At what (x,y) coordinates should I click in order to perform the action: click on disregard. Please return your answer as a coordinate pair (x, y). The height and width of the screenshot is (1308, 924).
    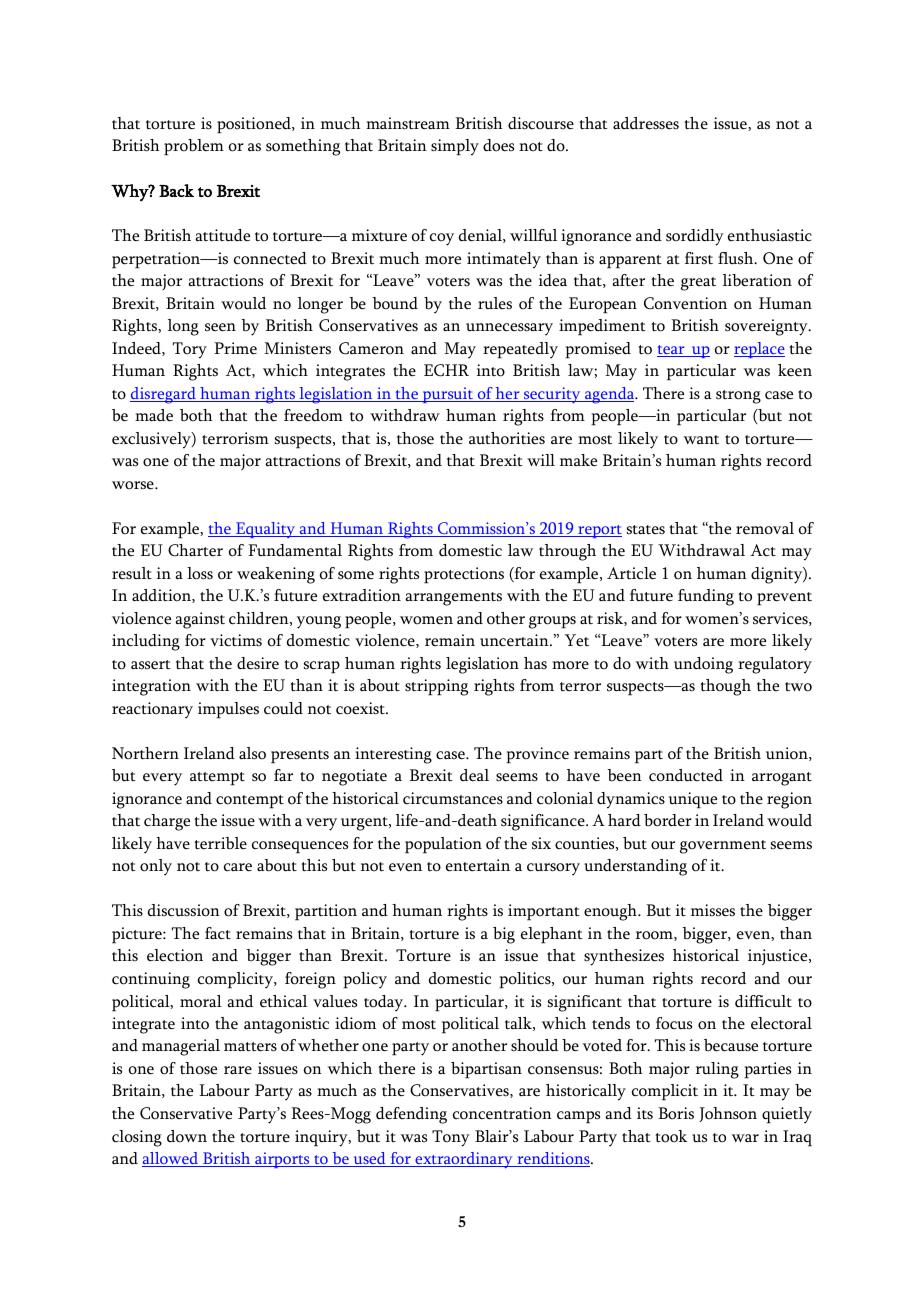
    Looking at the image, I should click on (164, 395).
